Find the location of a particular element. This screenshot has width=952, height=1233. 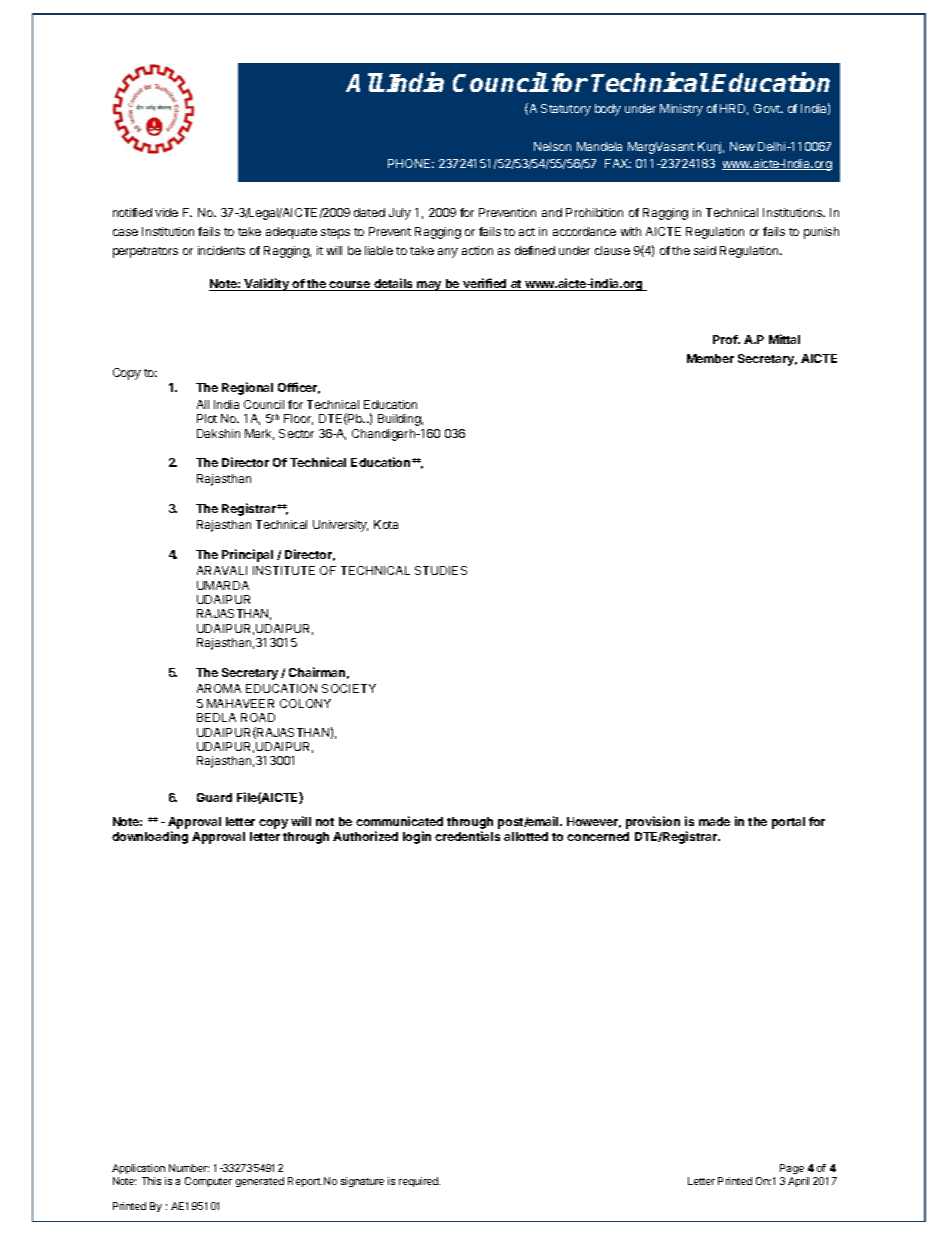

vide is located at coordinates (166, 212).
